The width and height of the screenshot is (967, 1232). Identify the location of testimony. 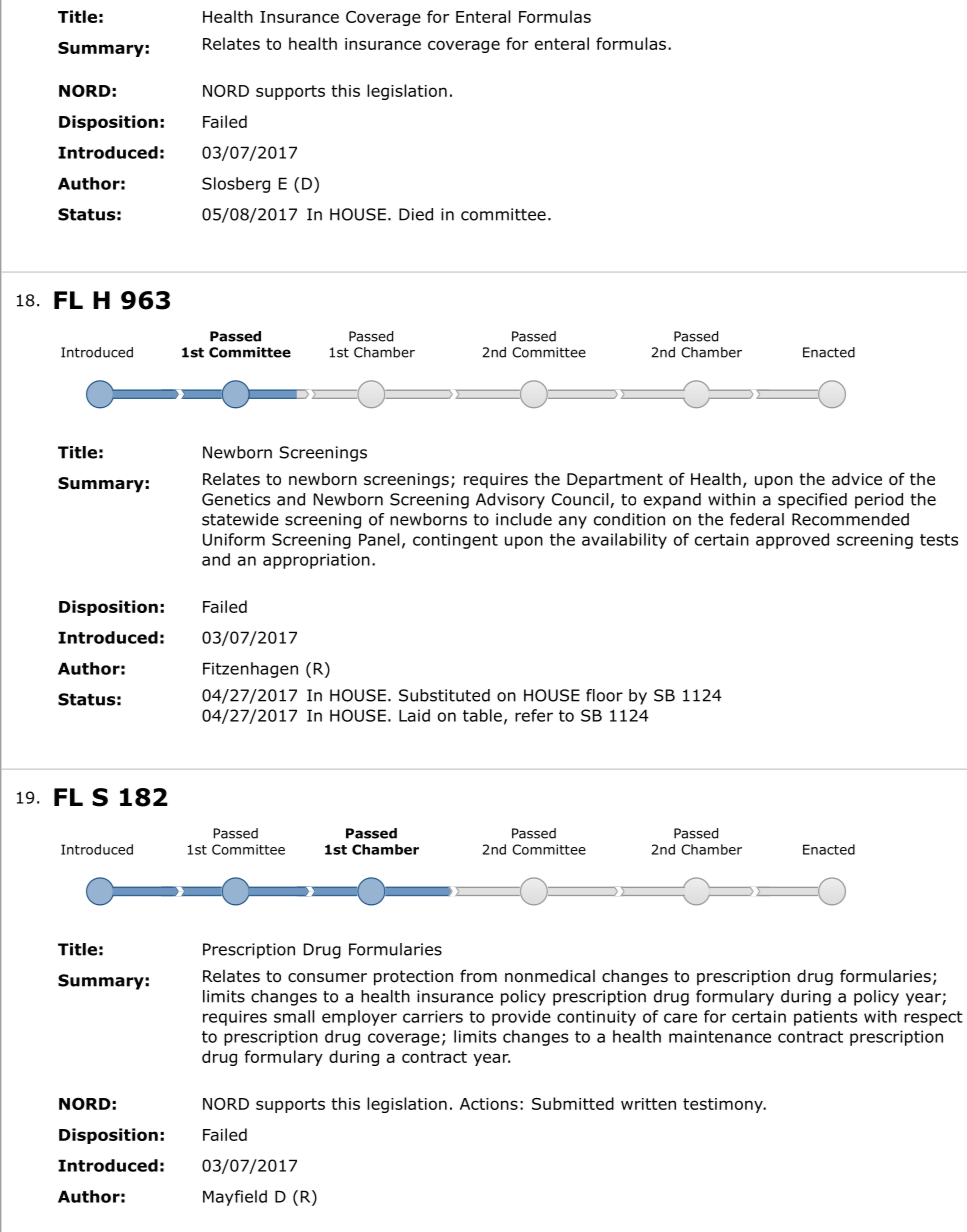
(724, 1105).
